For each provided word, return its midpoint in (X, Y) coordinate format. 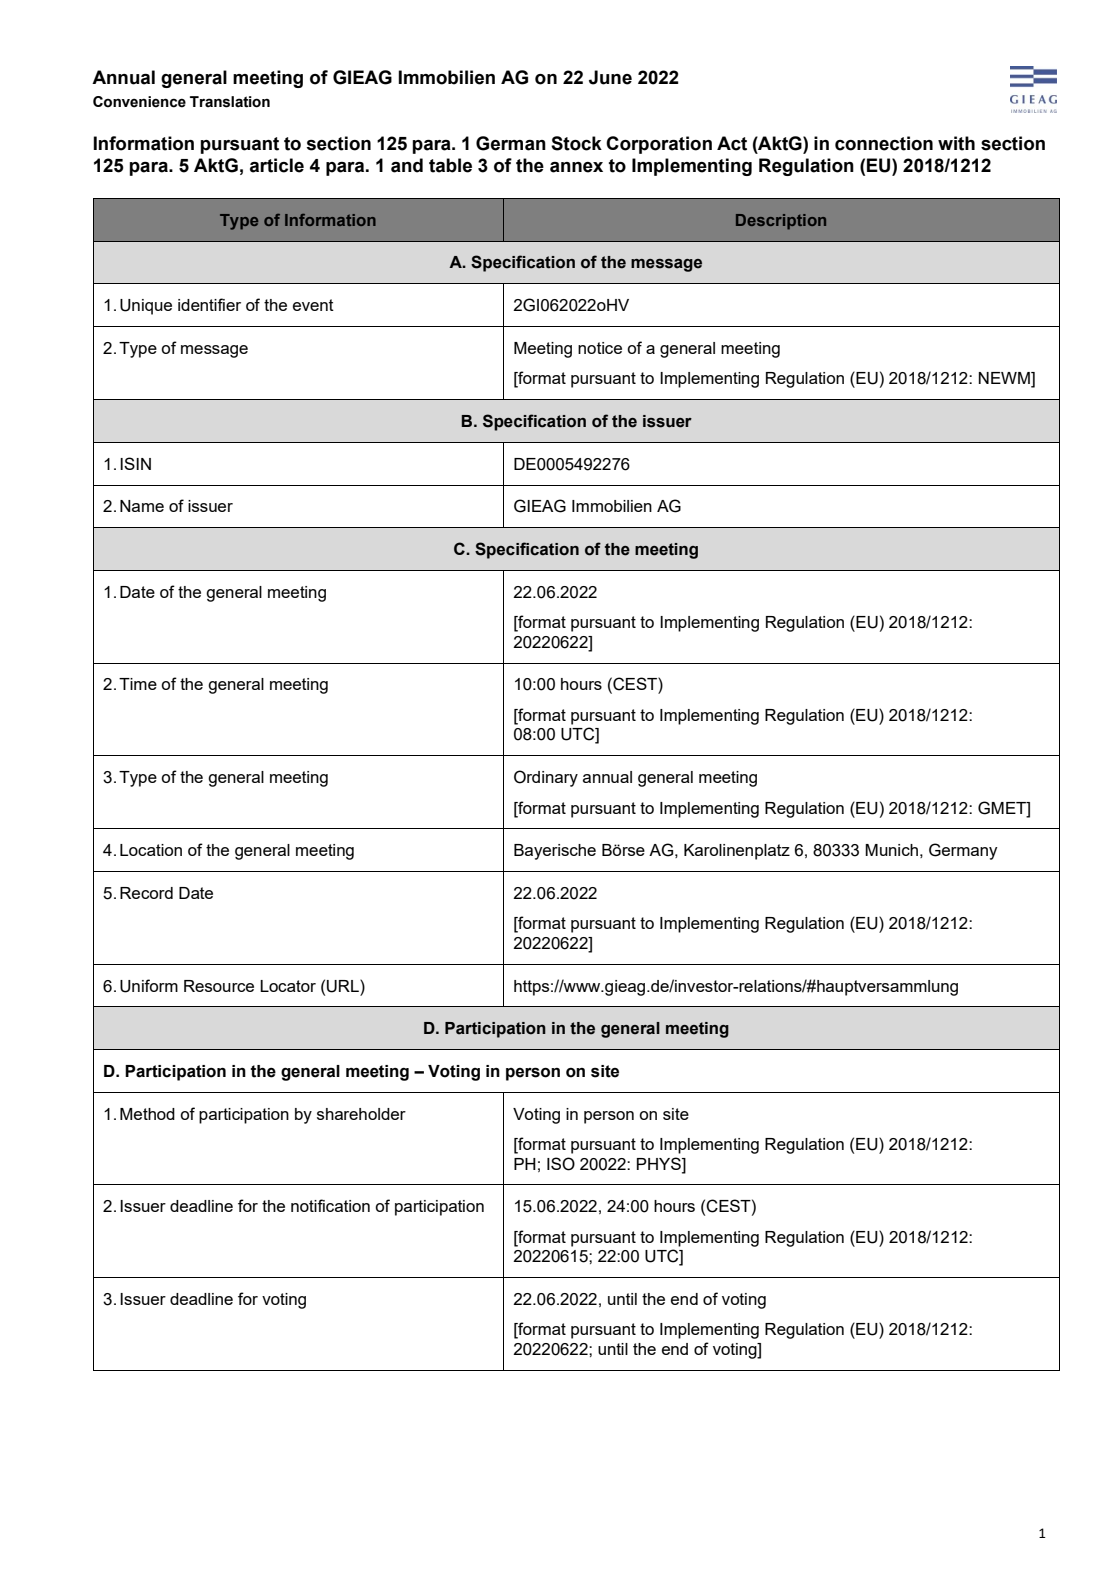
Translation (230, 102)
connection (884, 143)
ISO (561, 1164)
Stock (576, 143)
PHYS (660, 1163)
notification (330, 1205)
